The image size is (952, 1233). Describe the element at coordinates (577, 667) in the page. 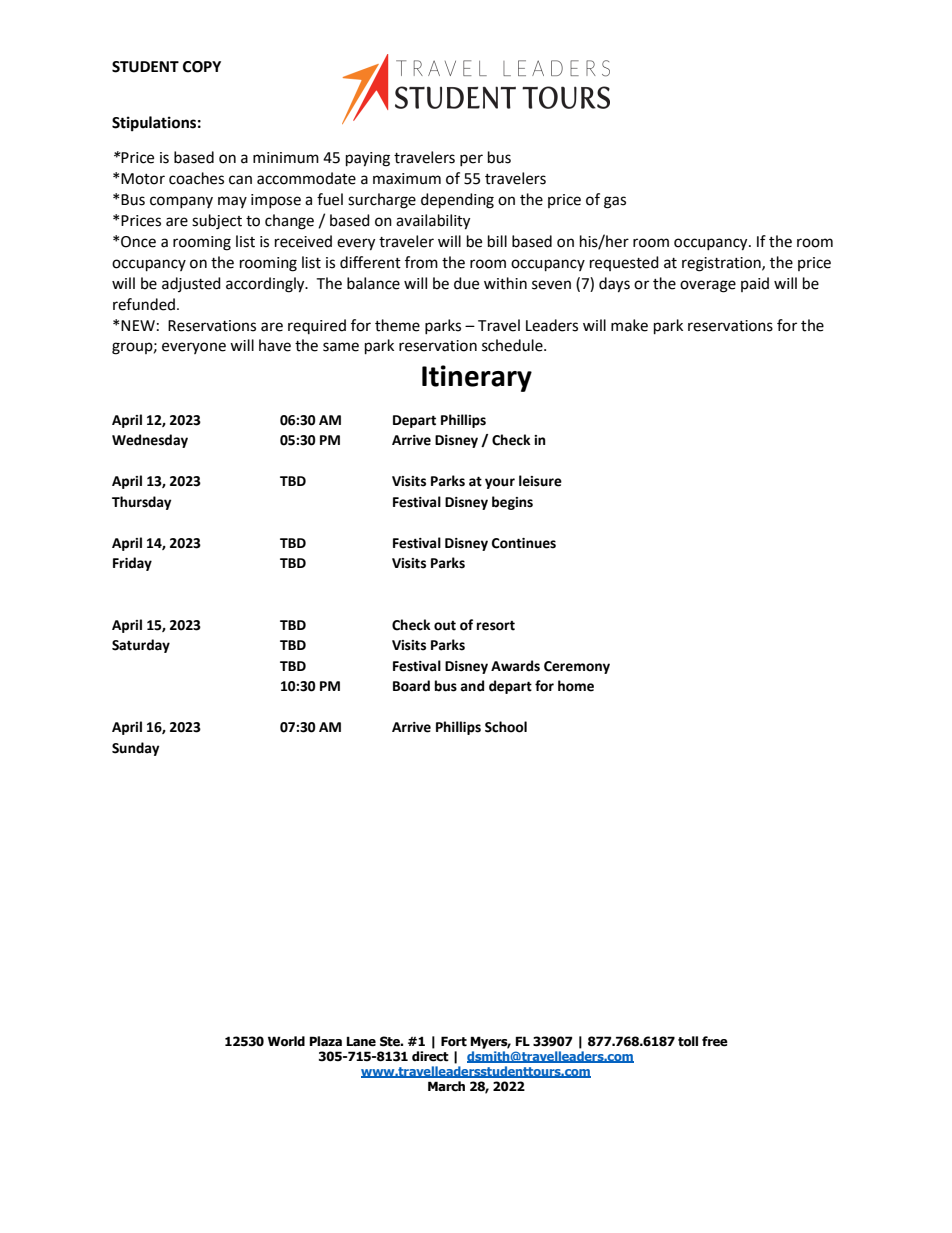

I see `Ceremony` at that location.
